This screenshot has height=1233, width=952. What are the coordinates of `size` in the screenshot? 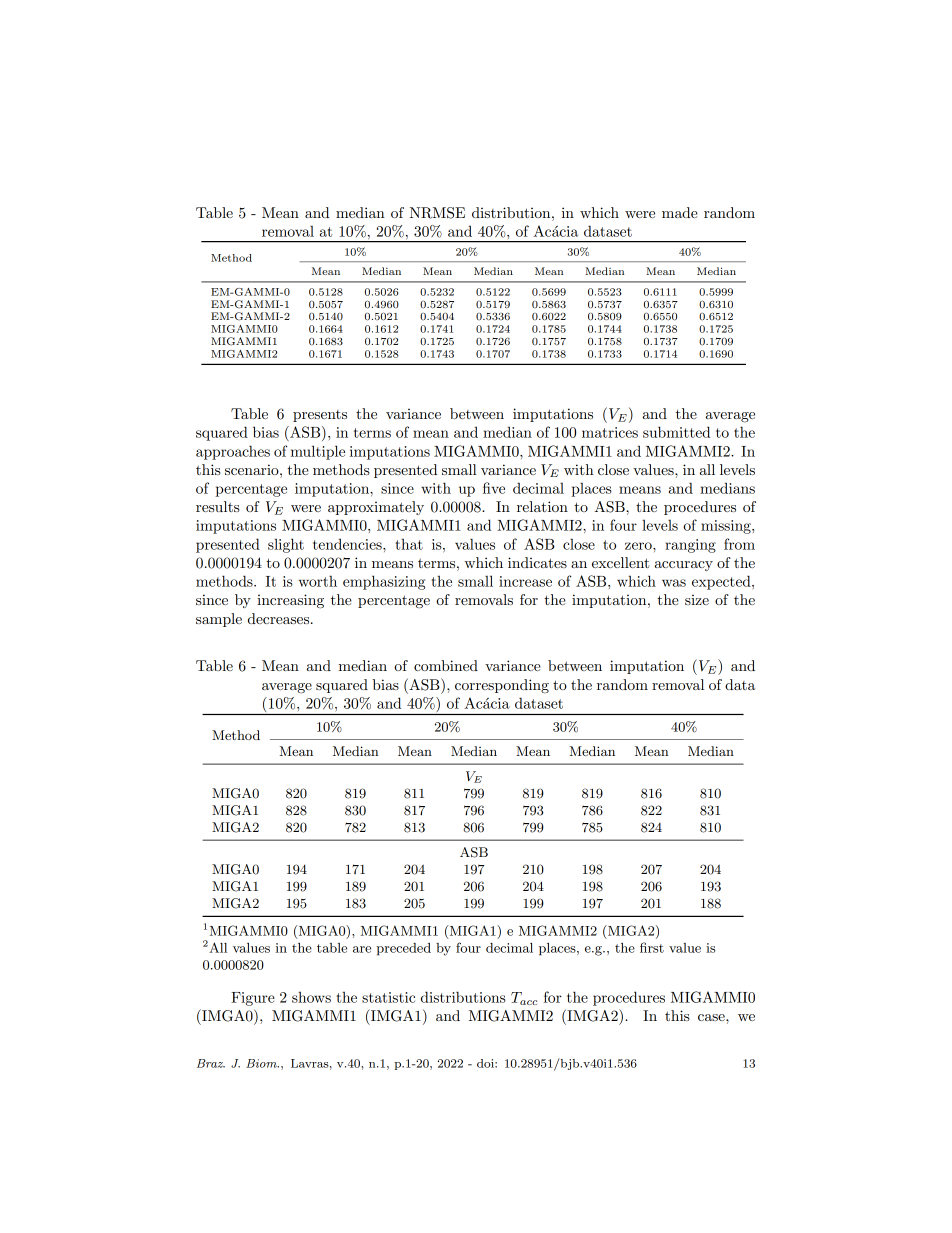 It's located at (697, 600).
